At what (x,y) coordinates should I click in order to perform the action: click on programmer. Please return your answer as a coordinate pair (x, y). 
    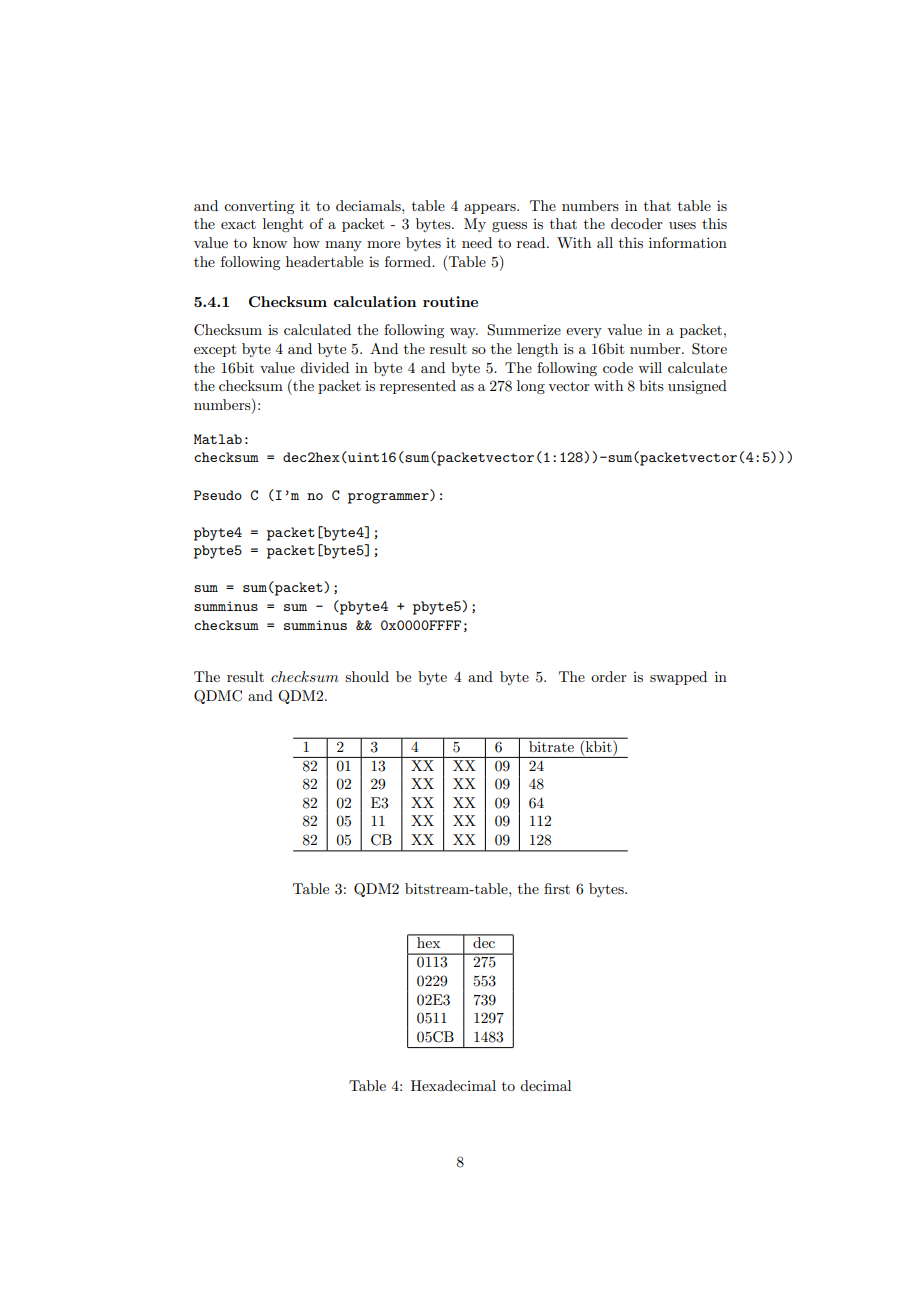
    Looking at the image, I should click on (389, 498).
